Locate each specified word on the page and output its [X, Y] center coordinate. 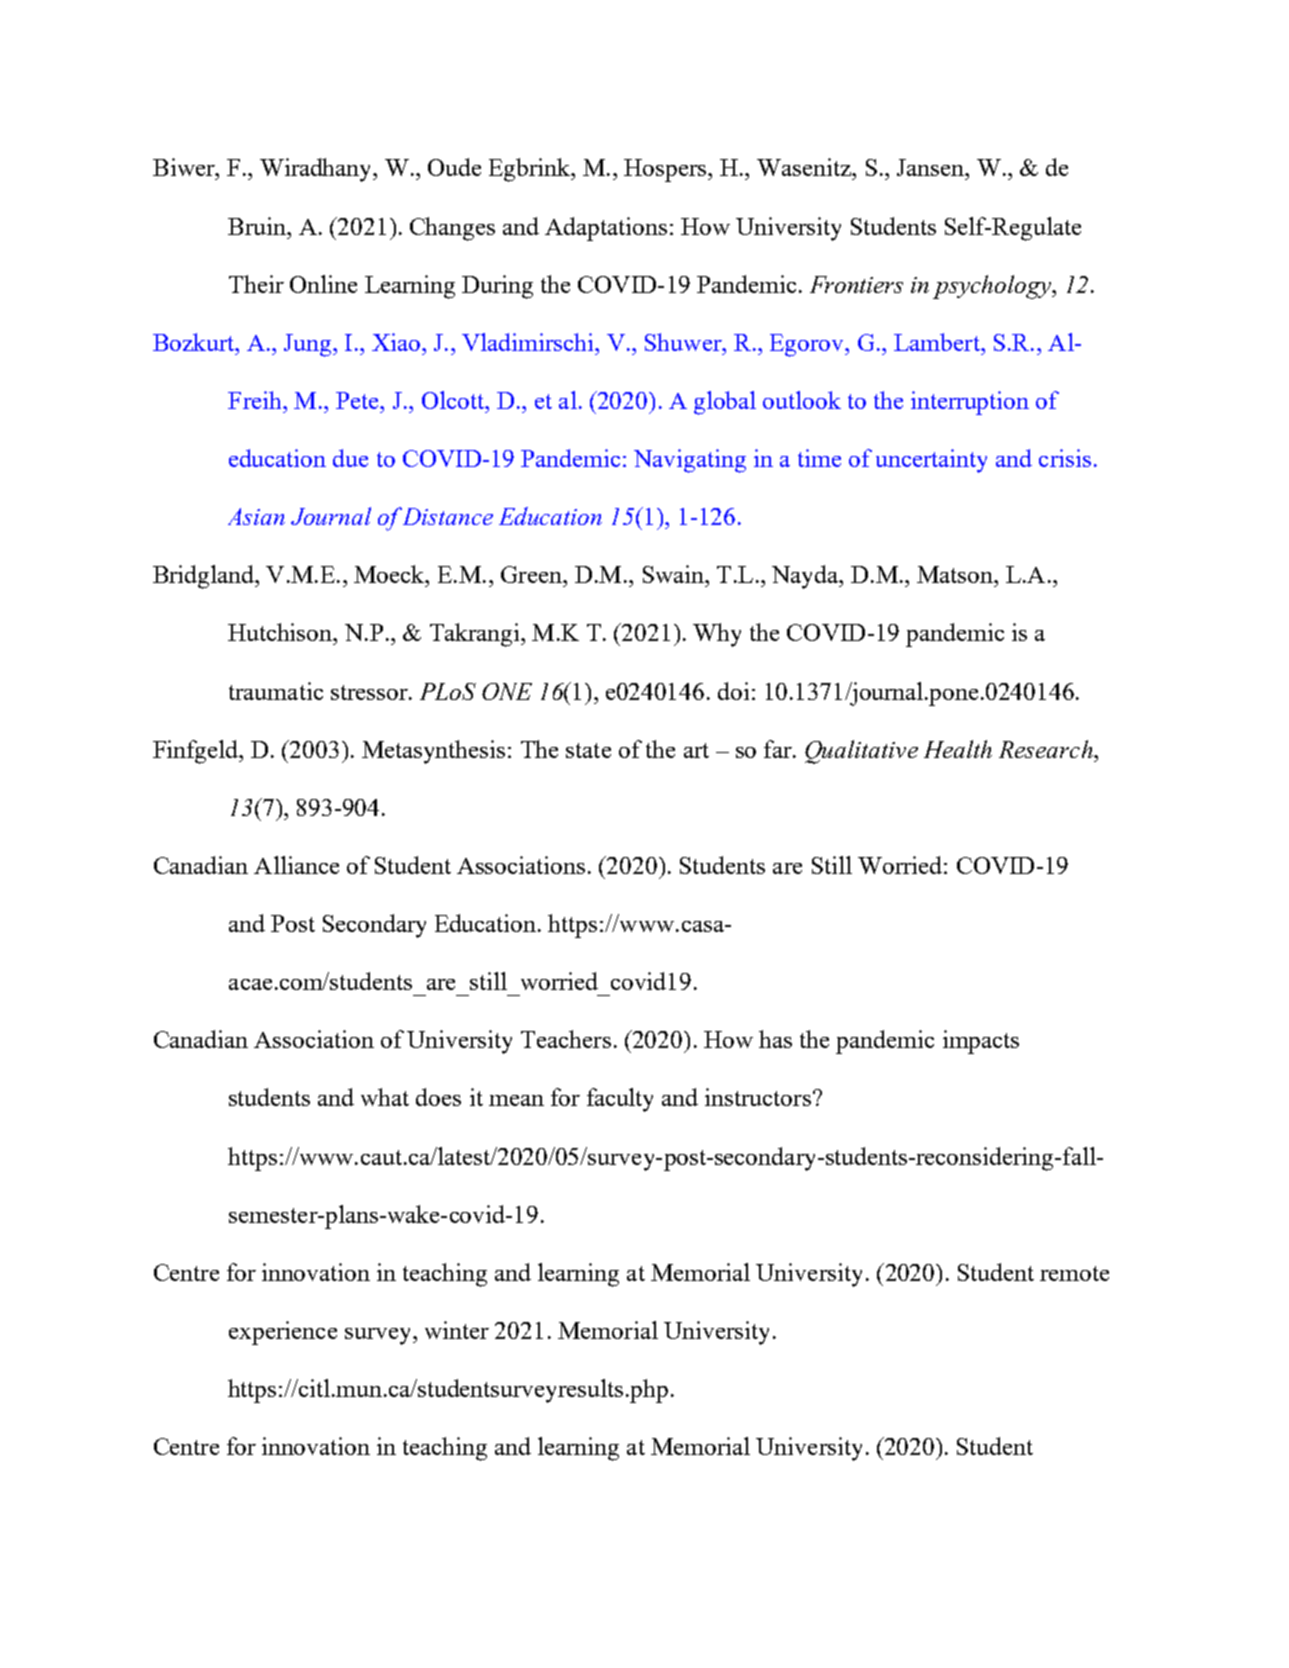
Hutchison [281, 632]
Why [717, 635]
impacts [981, 1042]
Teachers [566, 1039]
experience [283, 1333]
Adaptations [606, 229]
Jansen [931, 167]
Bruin [258, 226]
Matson [956, 574]
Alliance [296, 865]
